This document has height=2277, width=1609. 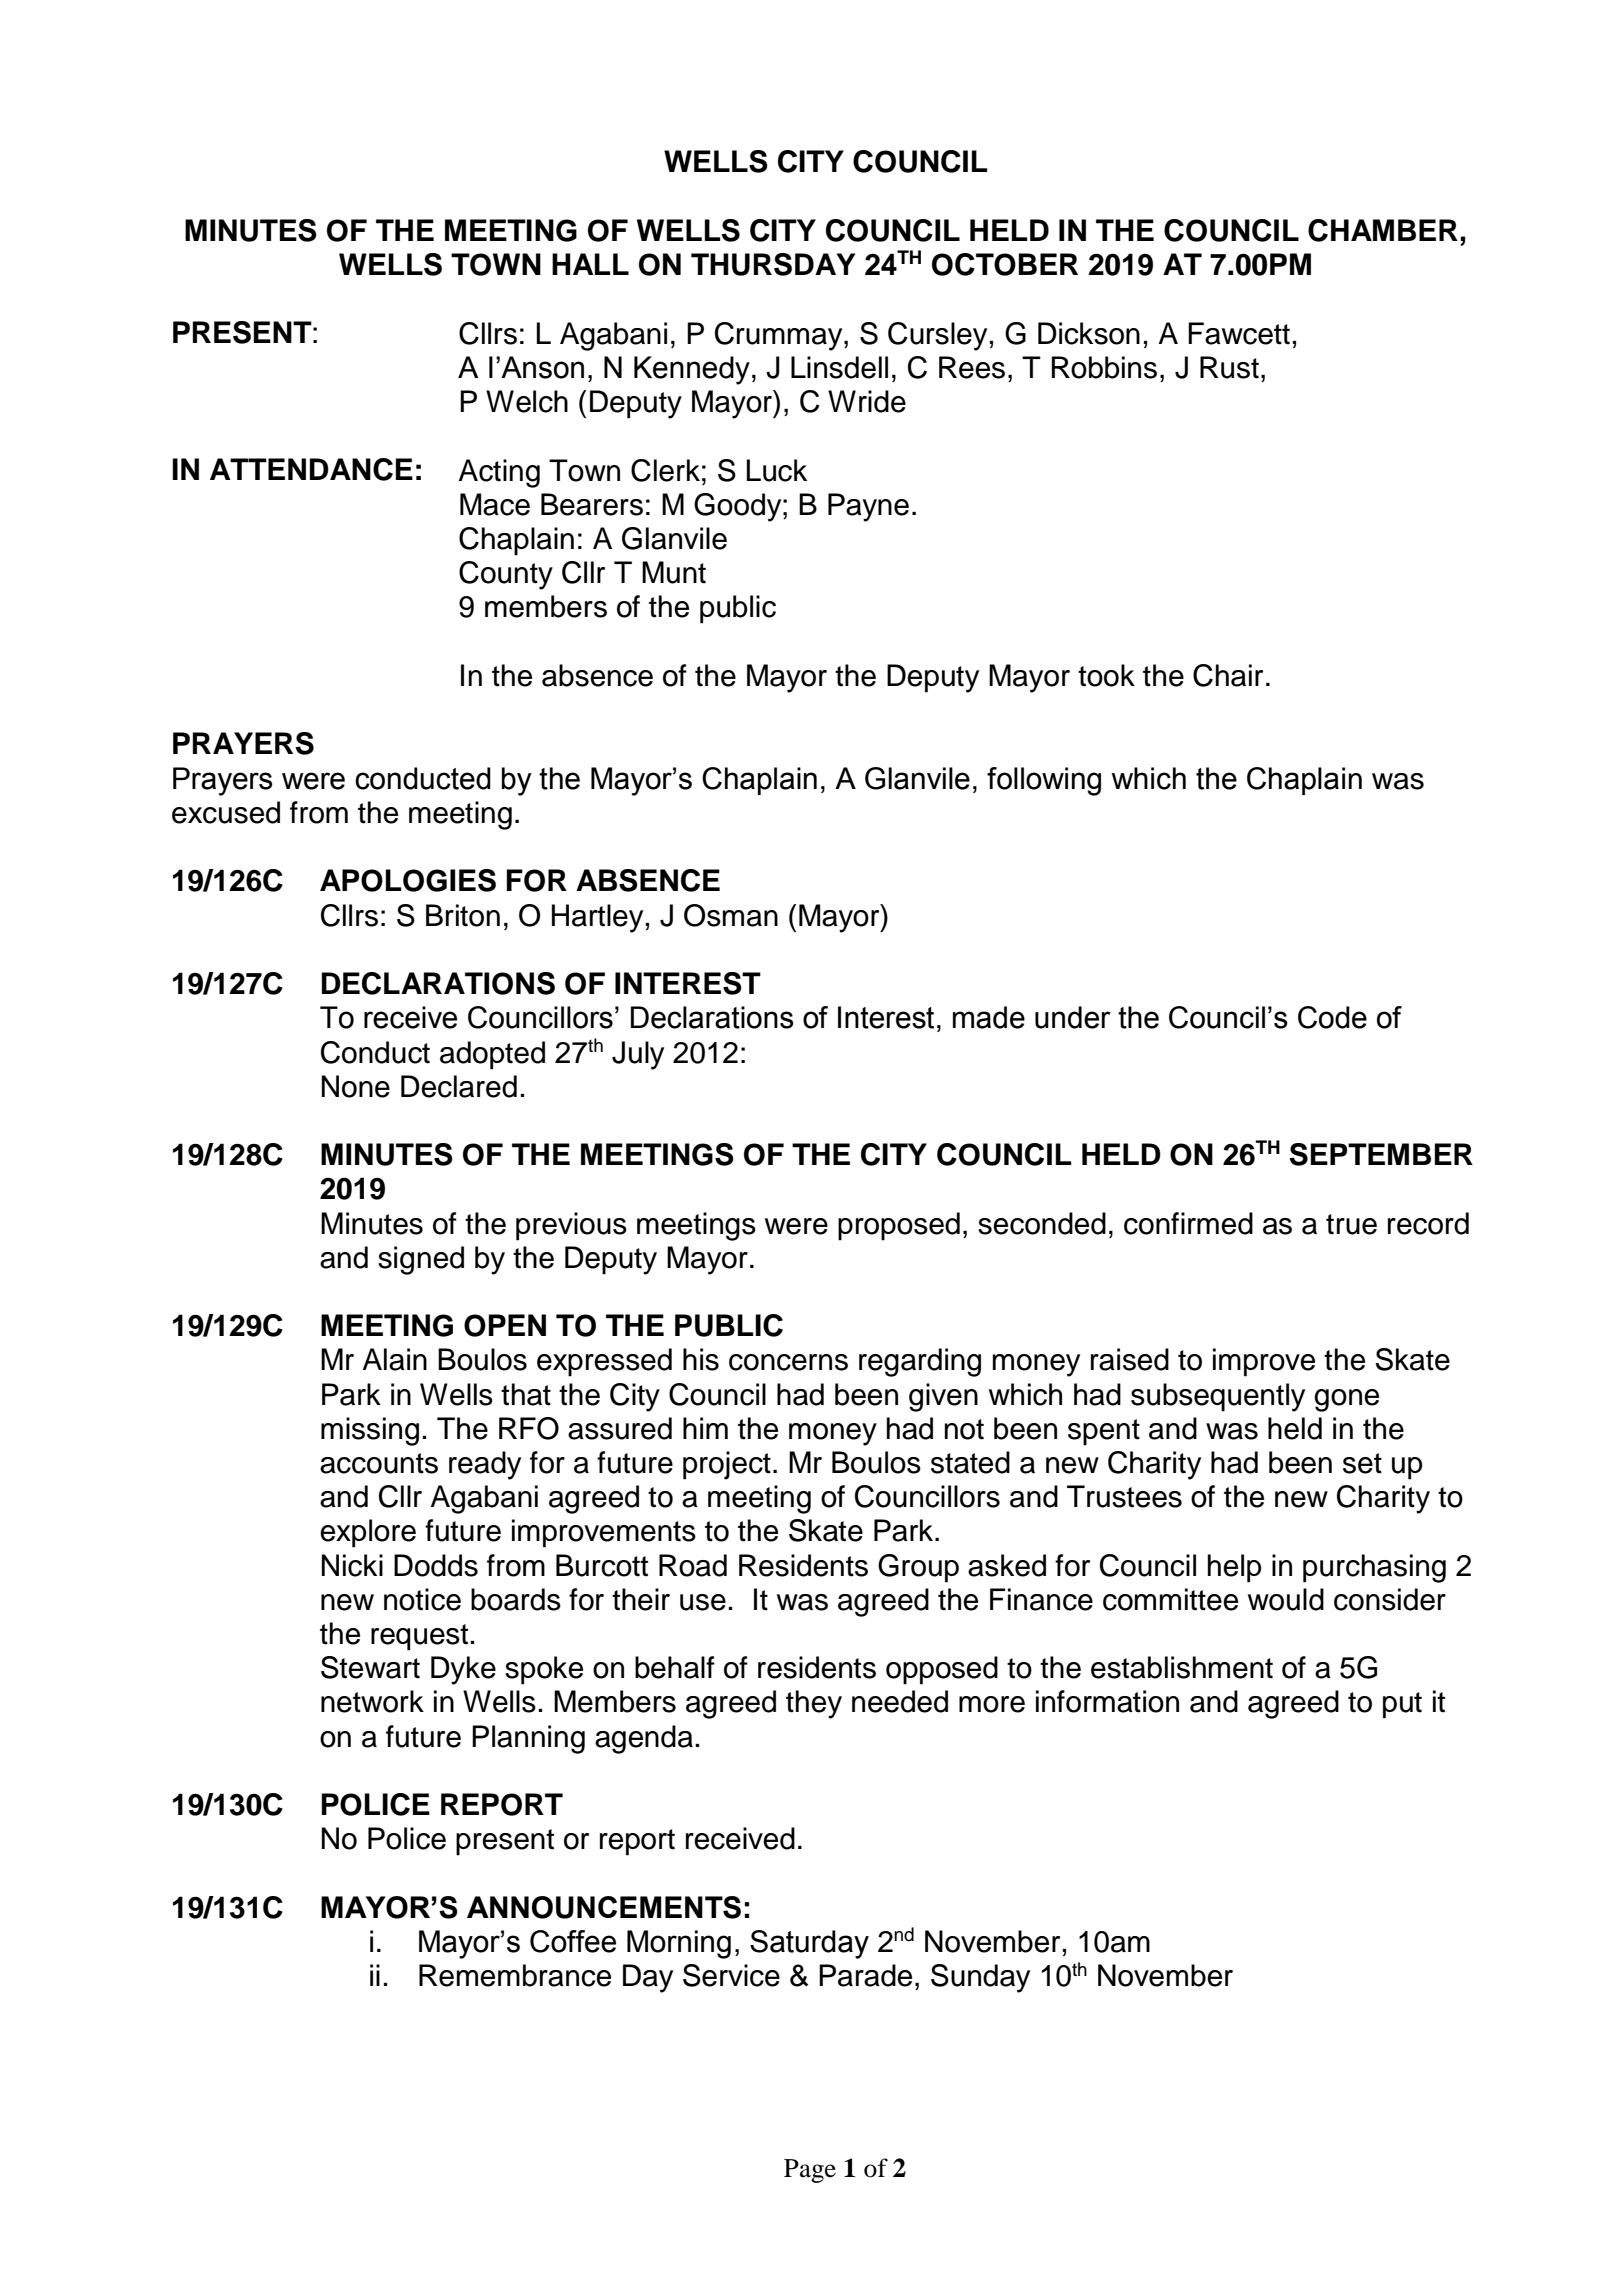 What do you see at coordinates (1286, 1599) in the document?
I see `would` at bounding box center [1286, 1599].
